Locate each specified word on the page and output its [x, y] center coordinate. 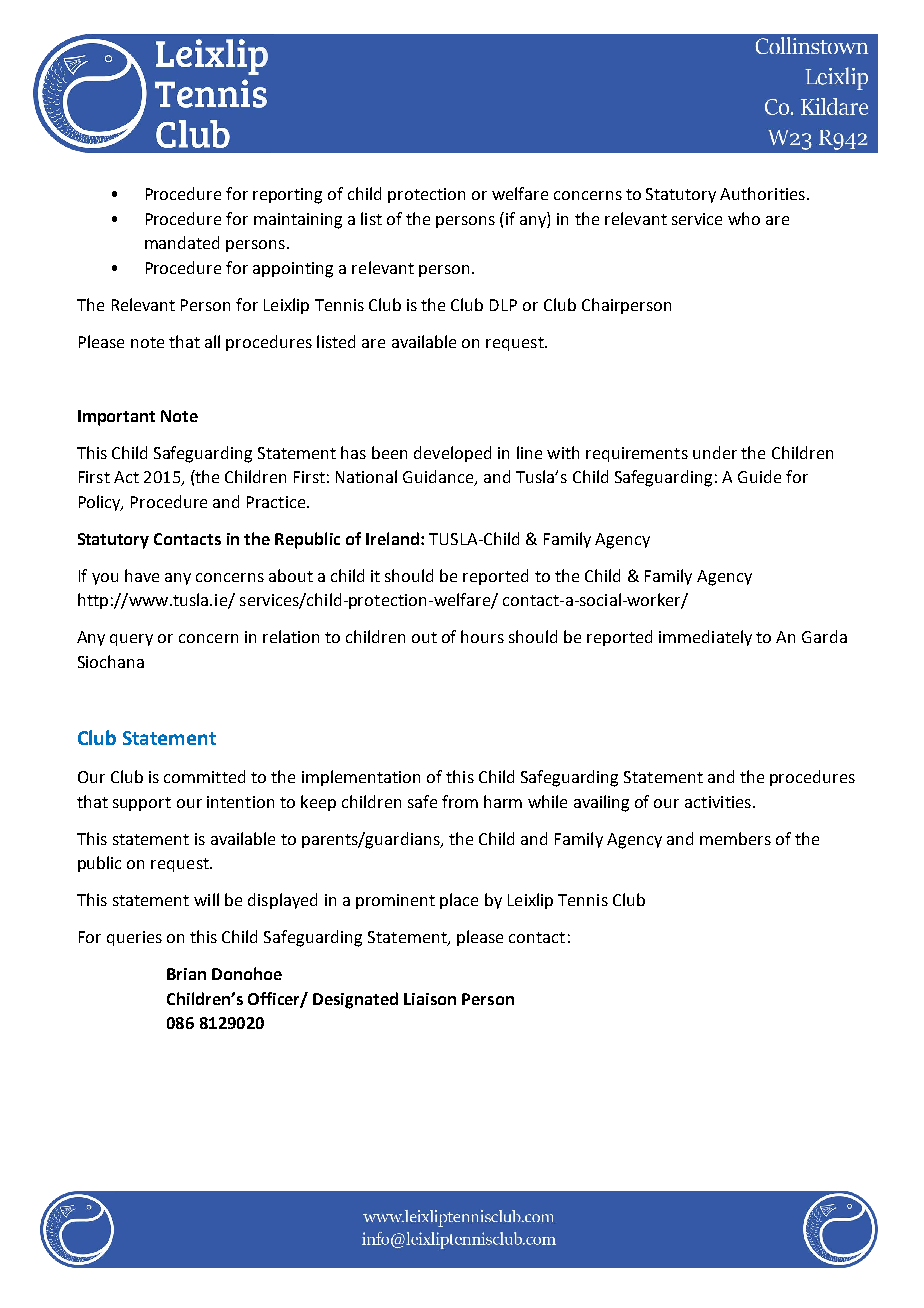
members [735, 838]
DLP [503, 305]
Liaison [430, 999]
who [744, 218]
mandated [182, 242]
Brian [186, 974]
